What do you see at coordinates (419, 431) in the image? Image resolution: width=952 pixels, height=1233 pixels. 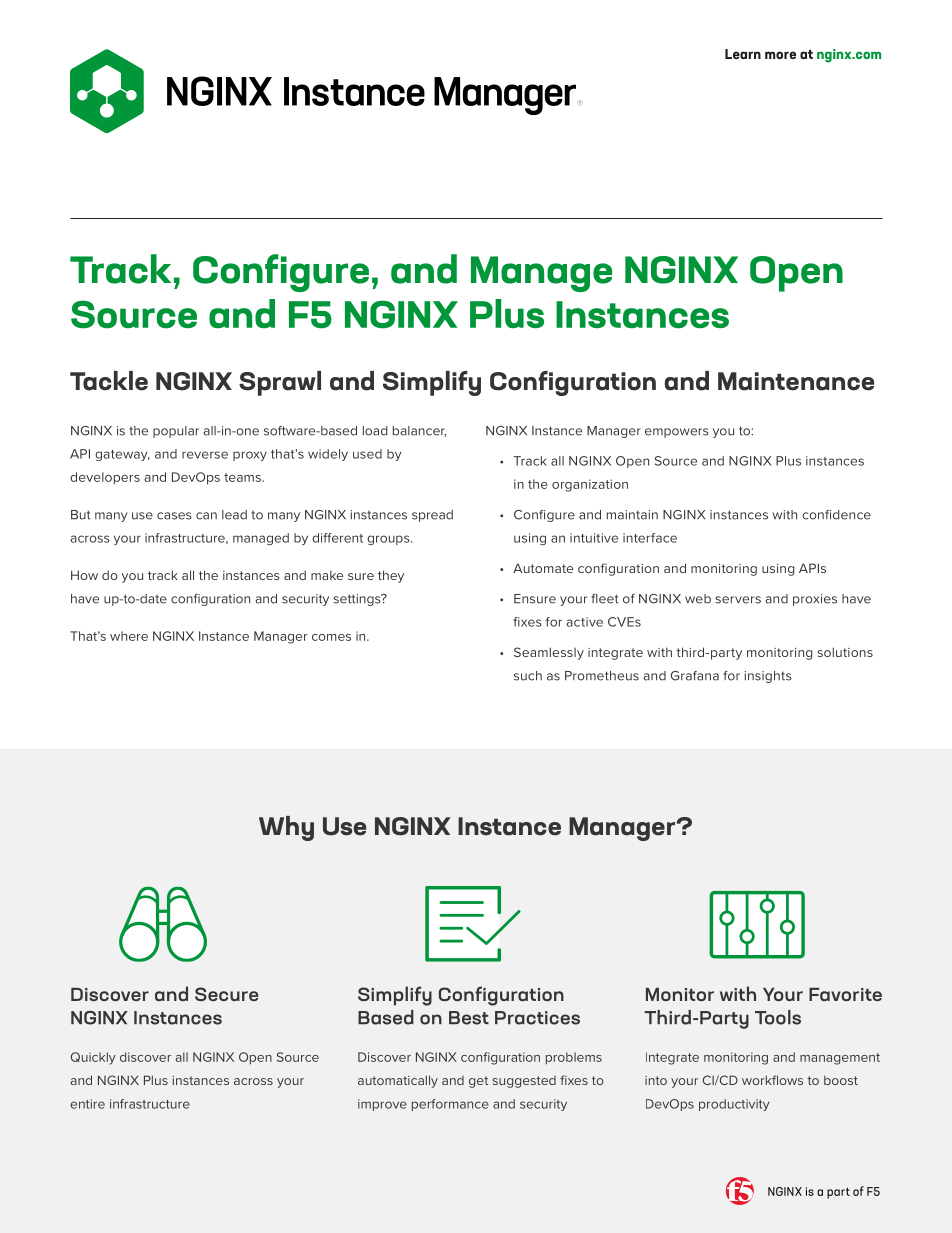 I see `balancer` at bounding box center [419, 431].
